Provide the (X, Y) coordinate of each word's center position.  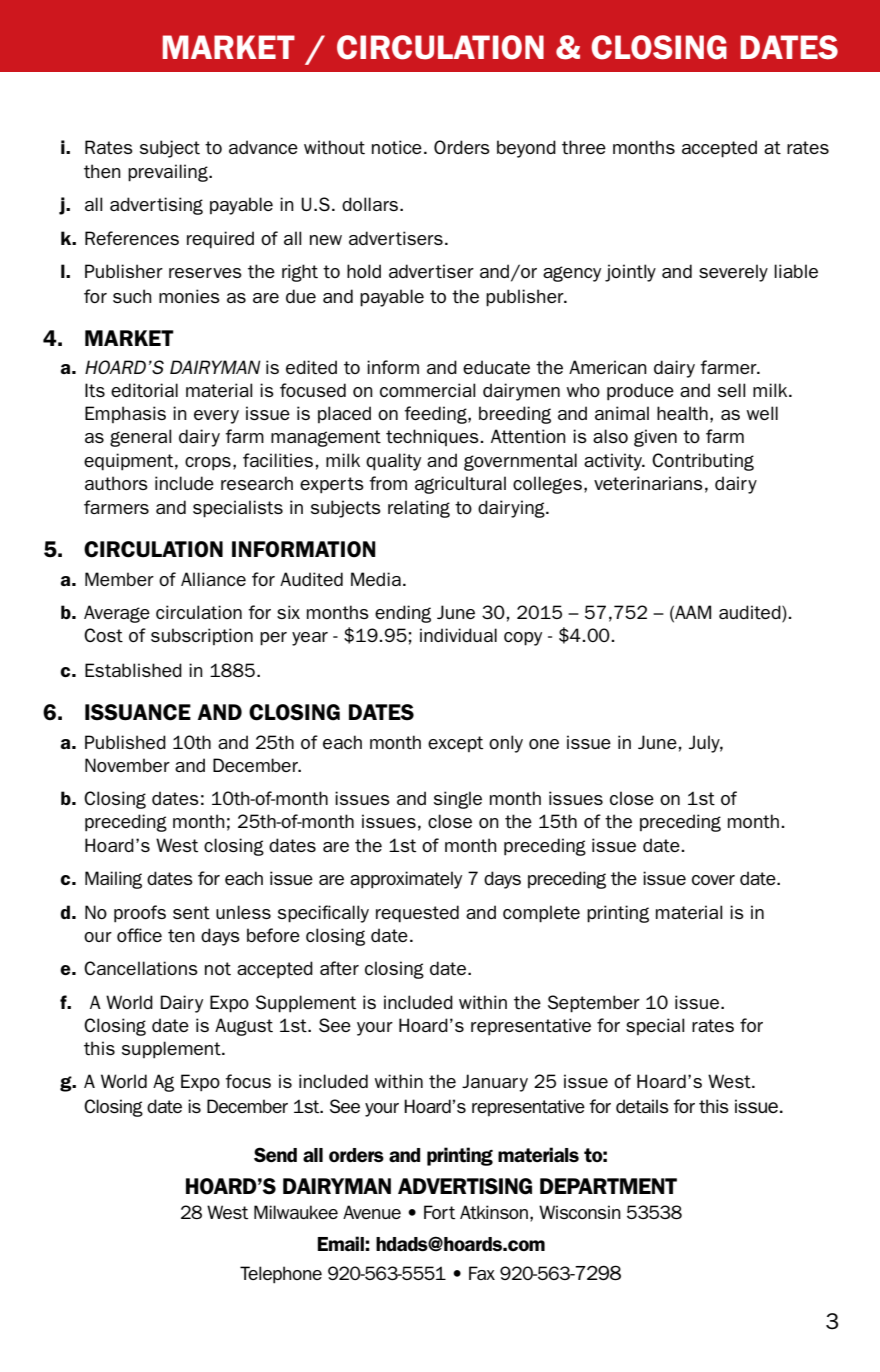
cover (713, 880)
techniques (433, 437)
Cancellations (141, 968)
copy (523, 639)
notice (397, 147)
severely (733, 273)
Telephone (281, 1275)
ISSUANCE (138, 712)
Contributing (703, 462)
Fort (439, 1212)
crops (208, 464)
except (455, 744)
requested (417, 914)
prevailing (169, 173)
